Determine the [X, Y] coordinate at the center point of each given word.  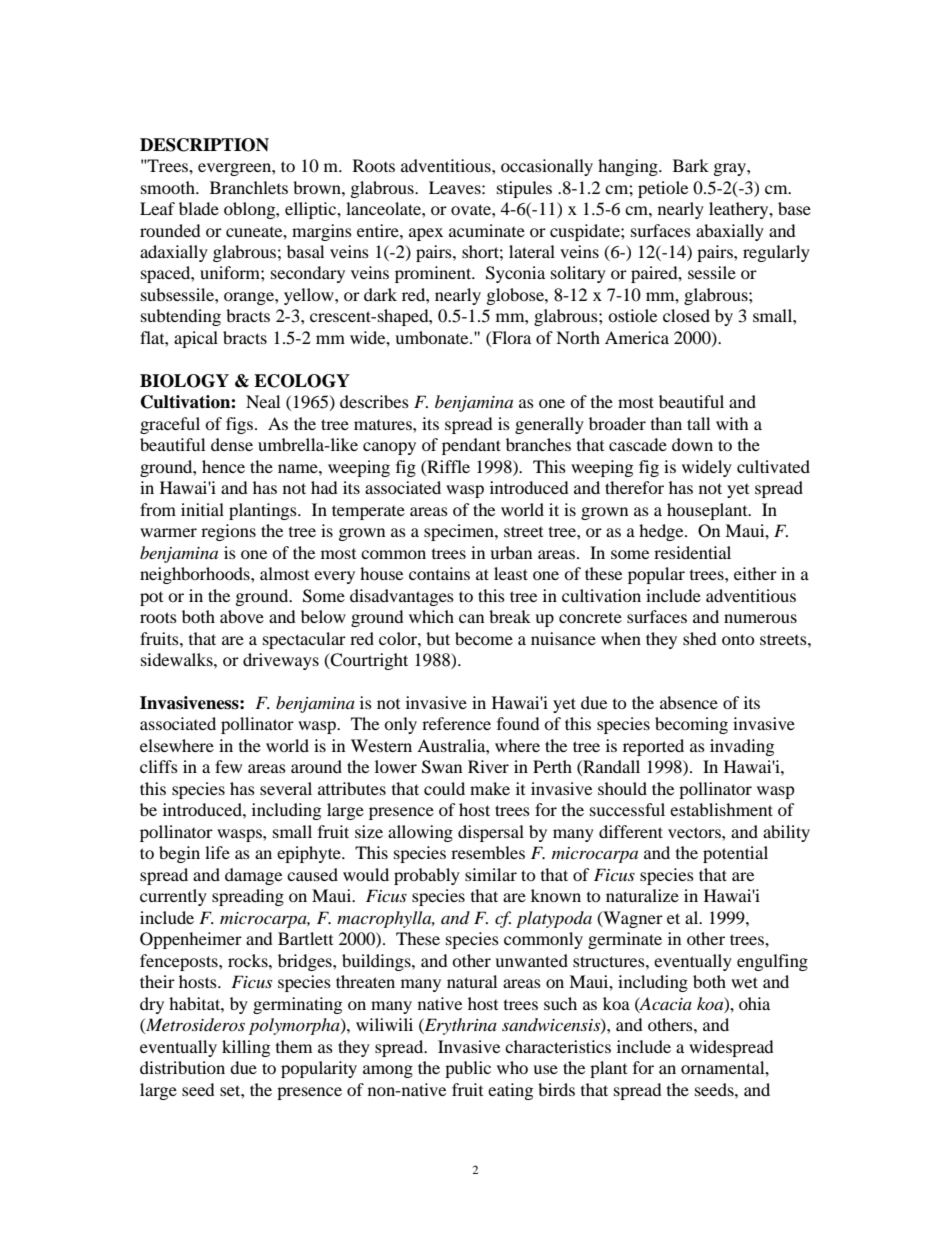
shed [700, 638]
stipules [524, 189]
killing [246, 1048]
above [242, 616]
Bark [691, 165]
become [484, 638]
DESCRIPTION [204, 145]
